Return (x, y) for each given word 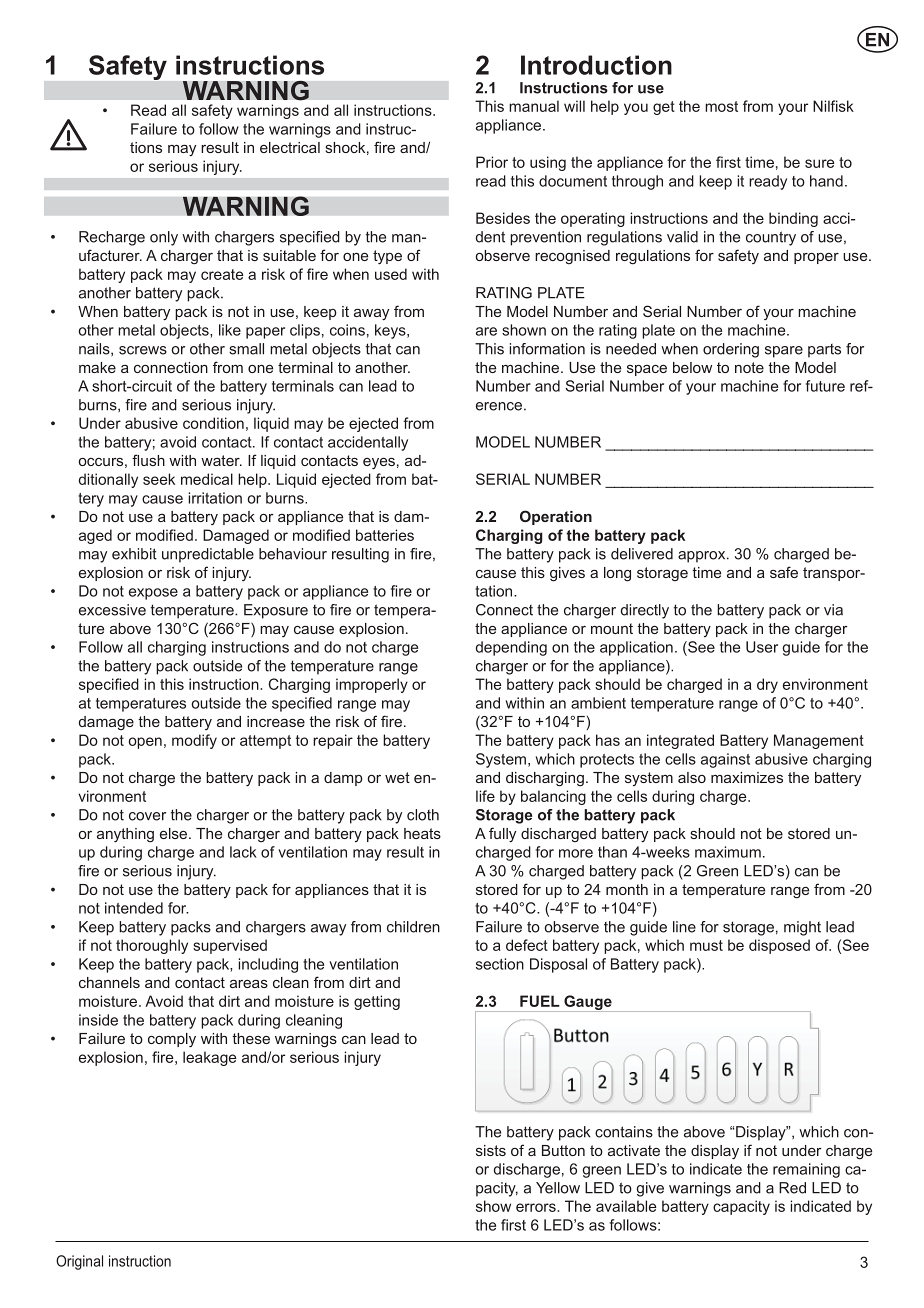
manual (534, 106)
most (721, 106)
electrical (290, 147)
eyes (379, 464)
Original (79, 1262)
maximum (728, 852)
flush (148, 460)
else (175, 833)
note (749, 367)
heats (422, 833)
